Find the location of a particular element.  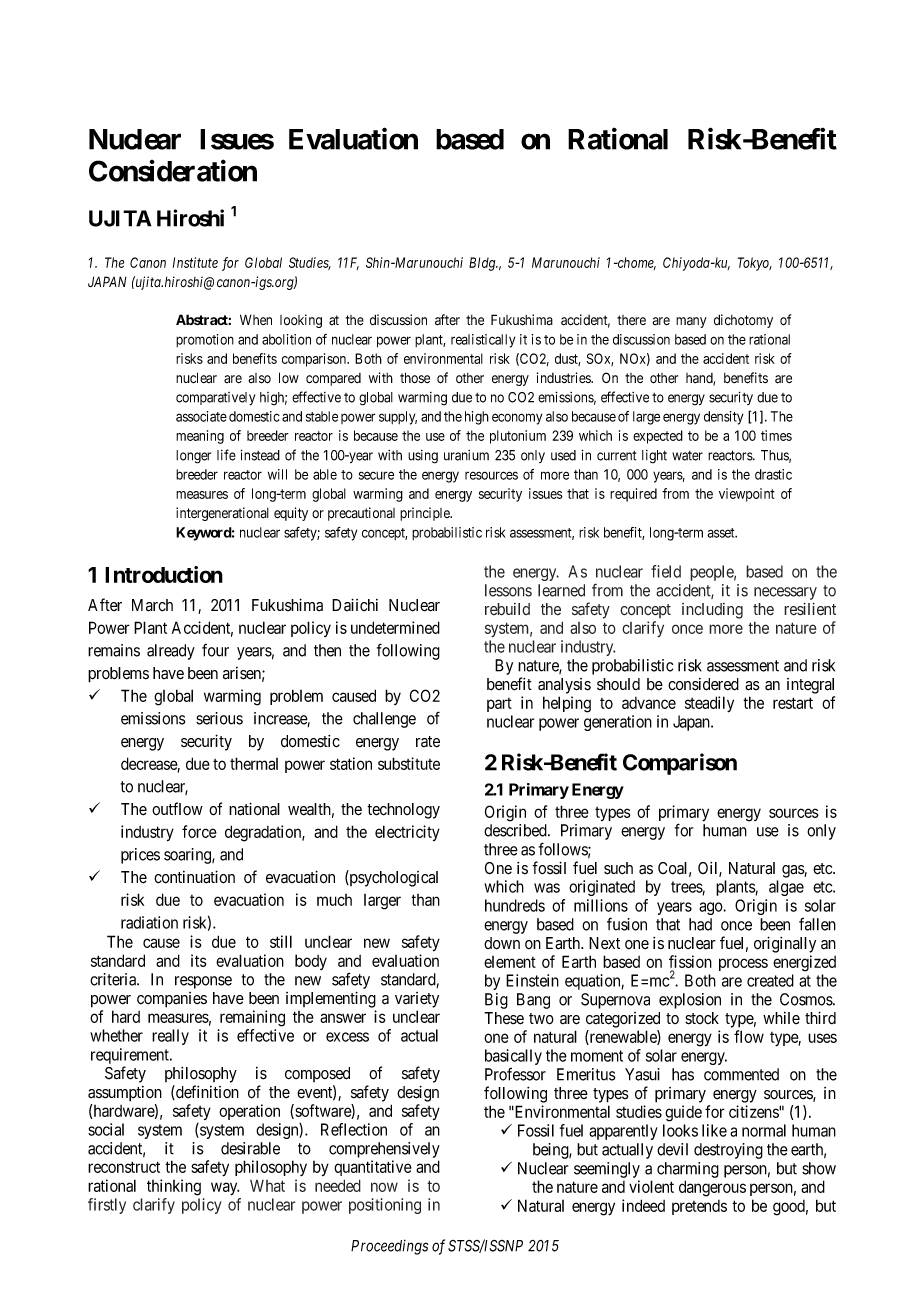

Bldg is located at coordinates (483, 264).
